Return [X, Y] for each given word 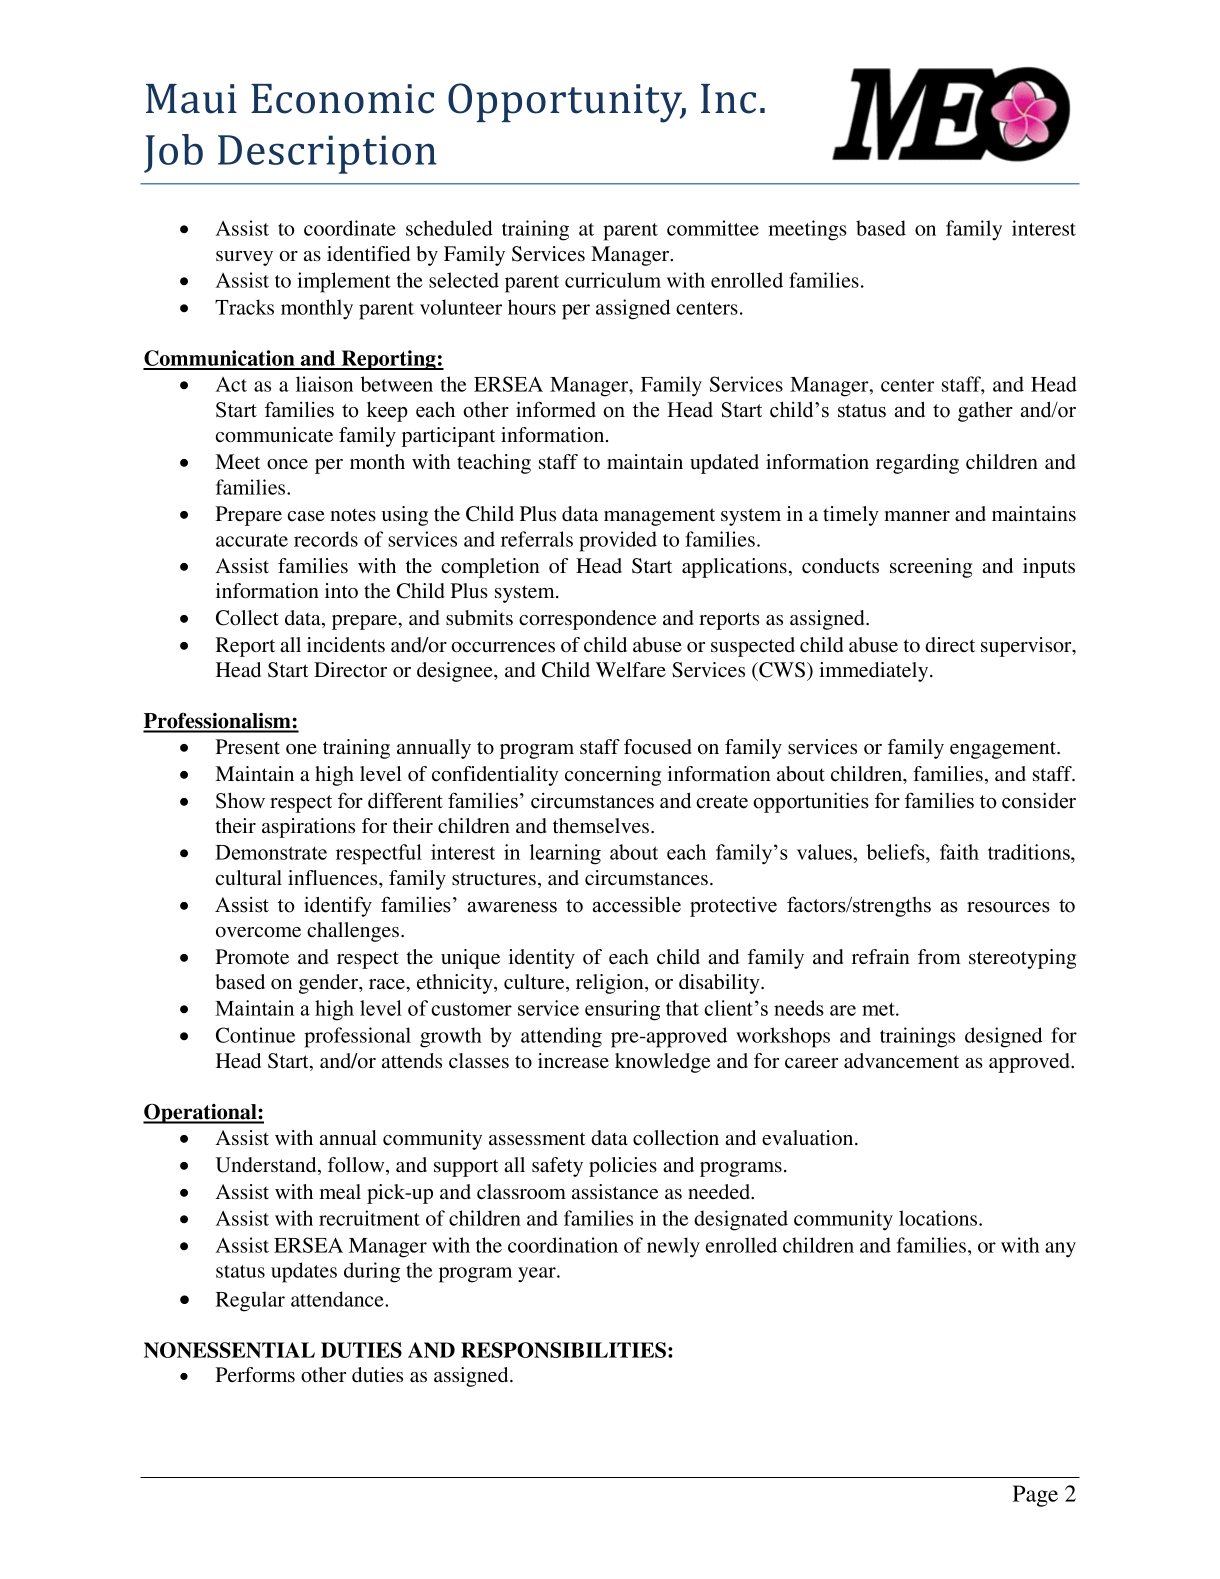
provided [618, 541]
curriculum [613, 280]
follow [357, 1166]
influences [334, 878]
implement [344, 282]
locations [939, 1218]
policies [623, 1167]
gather [985, 411]
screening [931, 568]
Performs [255, 1375]
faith [959, 852]
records [326, 539]
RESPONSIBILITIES [563, 1350]
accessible [637, 904]
